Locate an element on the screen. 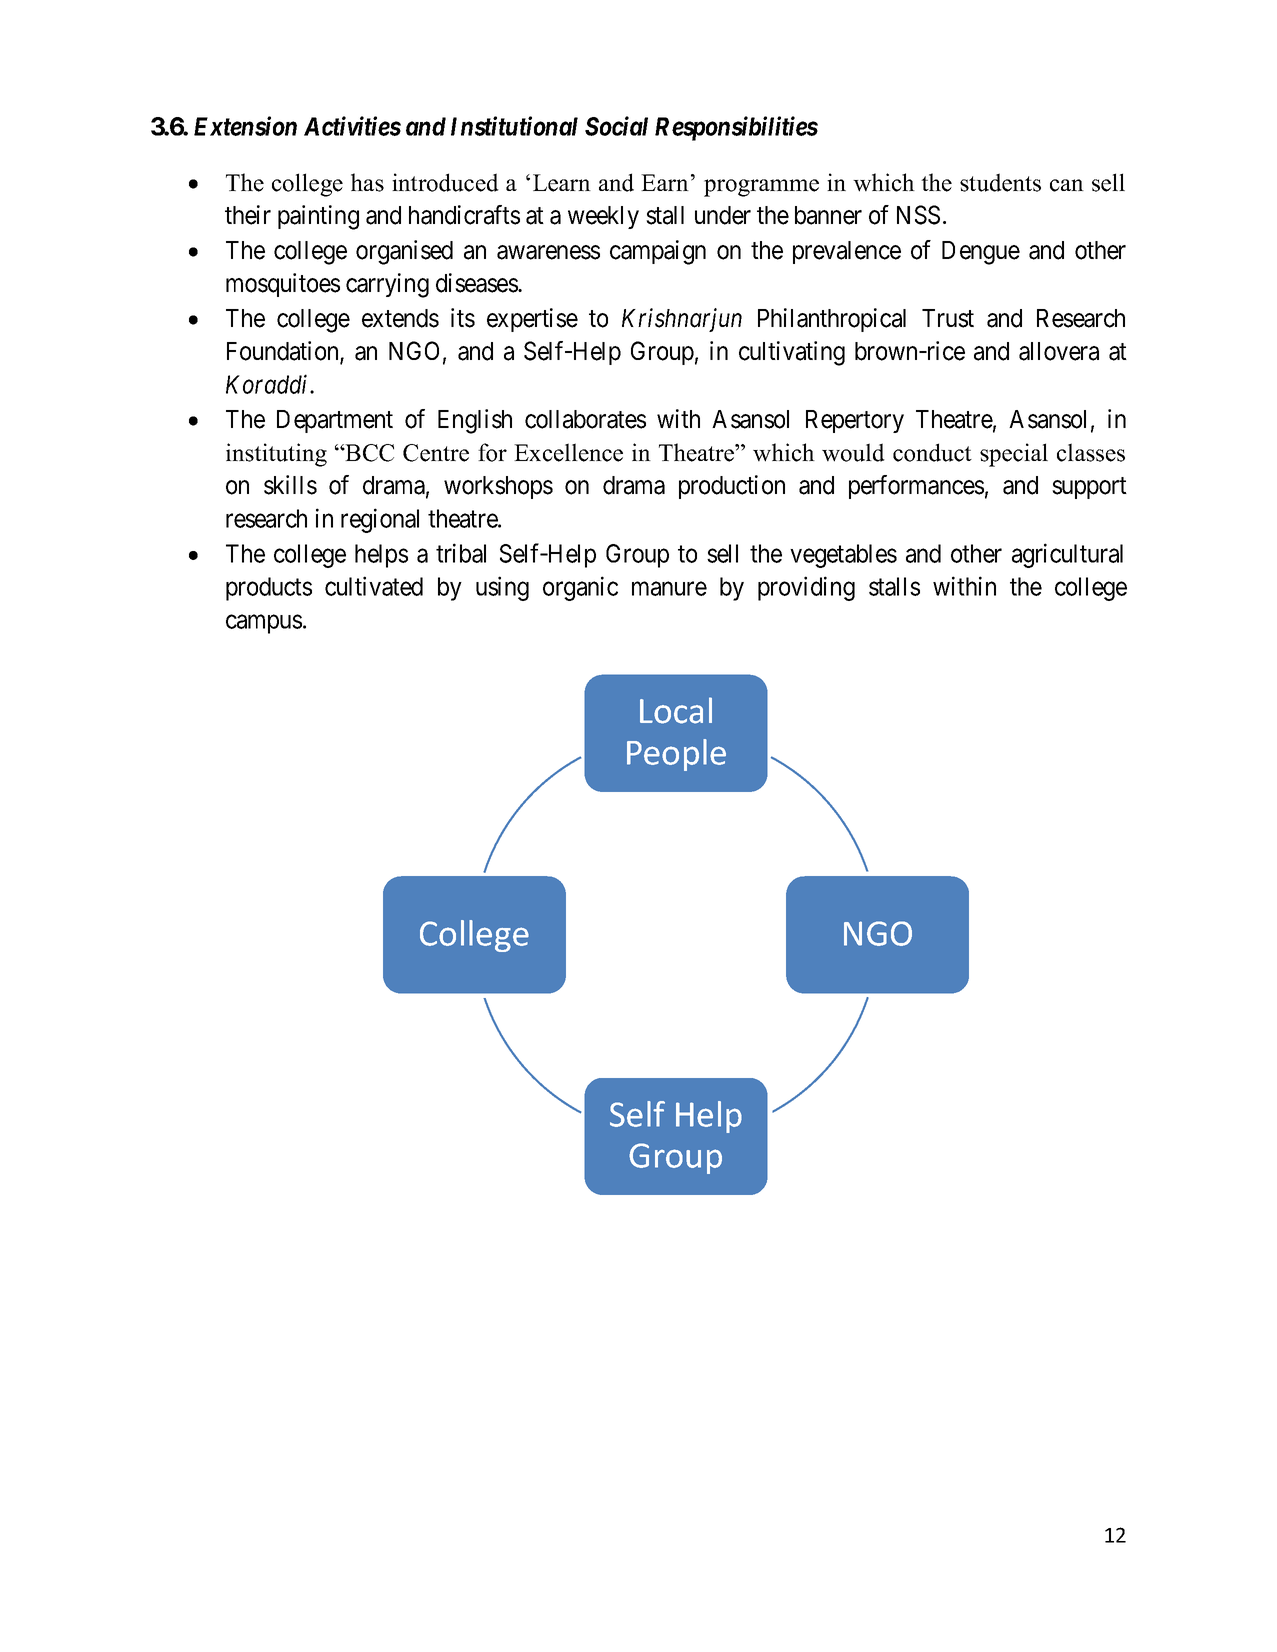  People is located at coordinates (676, 755).
